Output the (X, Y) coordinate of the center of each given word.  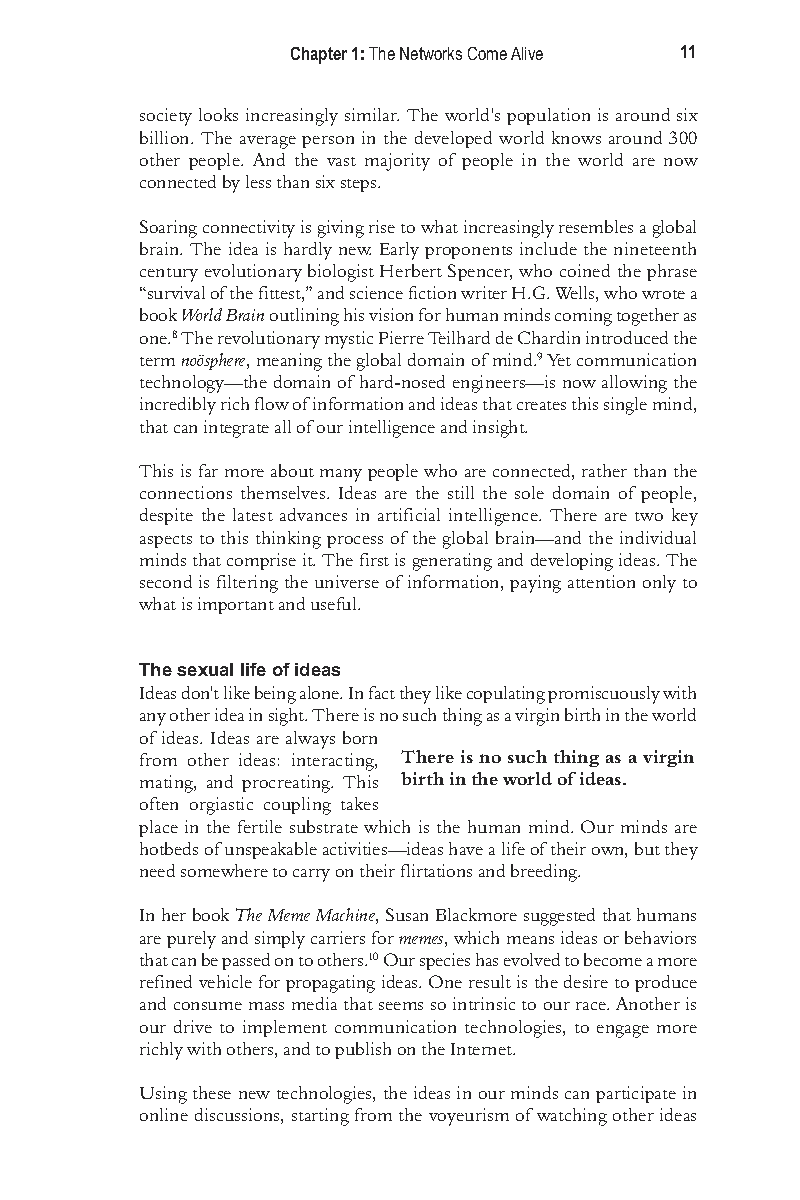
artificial (409, 514)
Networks (431, 53)
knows (576, 137)
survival (175, 292)
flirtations (436, 870)
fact (382, 692)
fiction (432, 292)
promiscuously (604, 695)
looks (218, 114)
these (212, 1092)
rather (604, 470)
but (647, 848)
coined (585, 270)
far (208, 470)
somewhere (224, 870)
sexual (205, 669)
